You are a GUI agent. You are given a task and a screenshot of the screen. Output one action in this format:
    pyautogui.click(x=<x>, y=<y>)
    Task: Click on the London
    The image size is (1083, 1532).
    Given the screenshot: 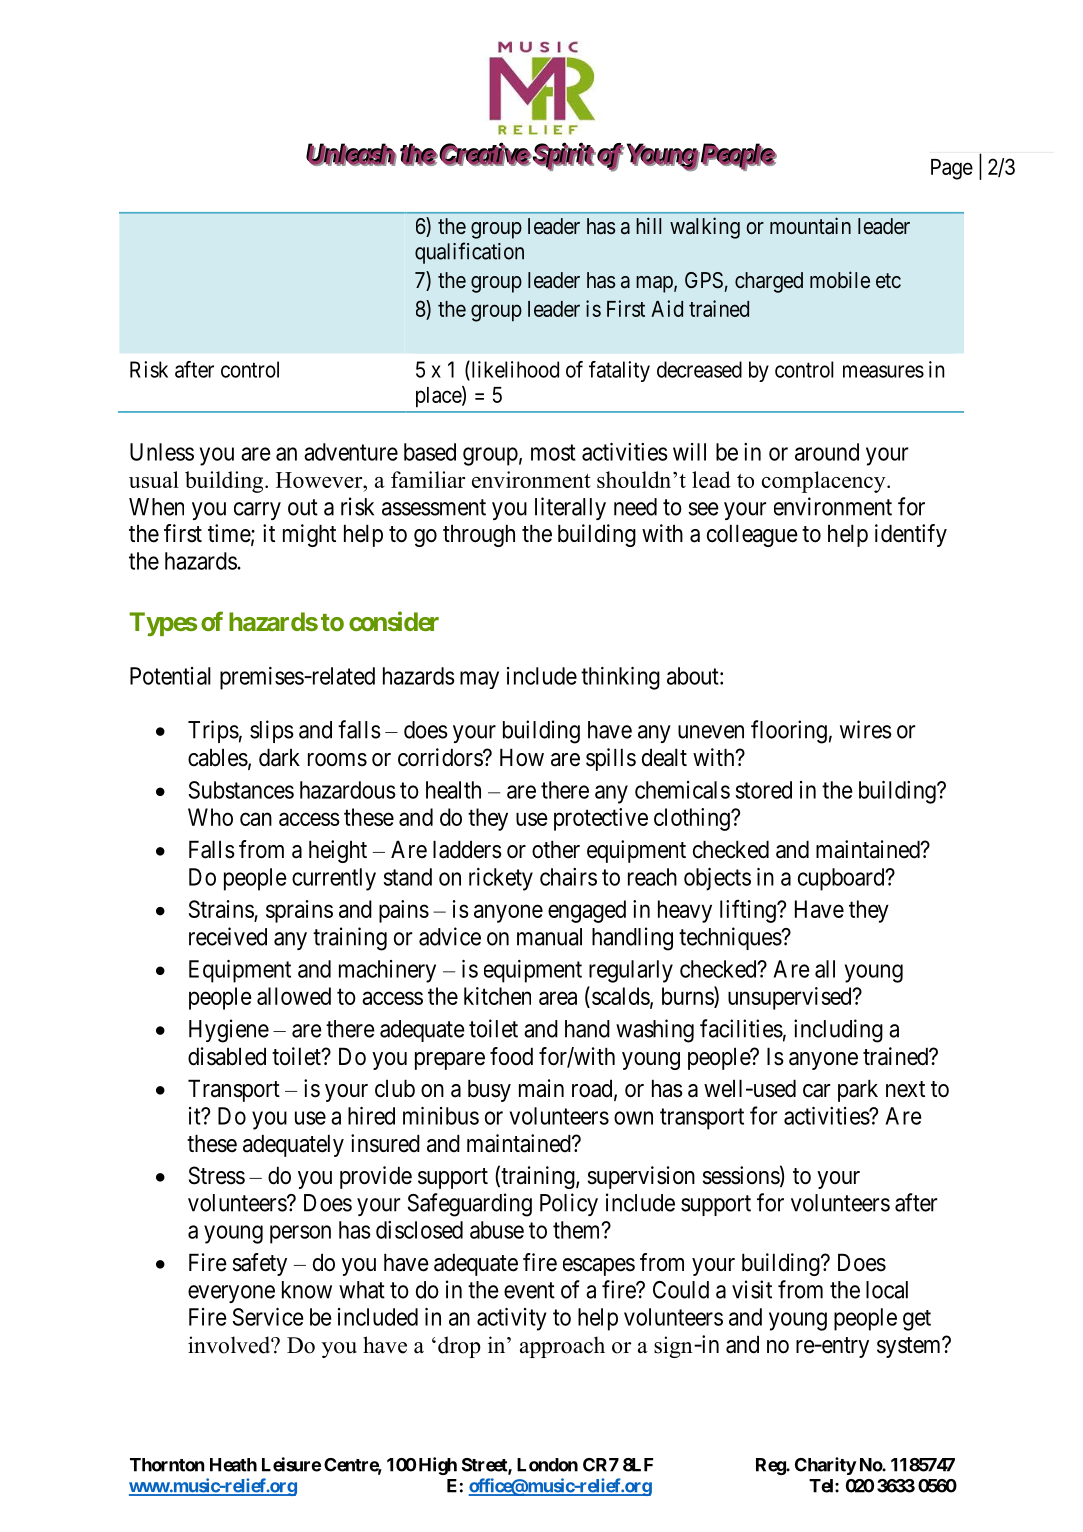 What is the action you would take?
    pyautogui.click(x=547, y=1465)
